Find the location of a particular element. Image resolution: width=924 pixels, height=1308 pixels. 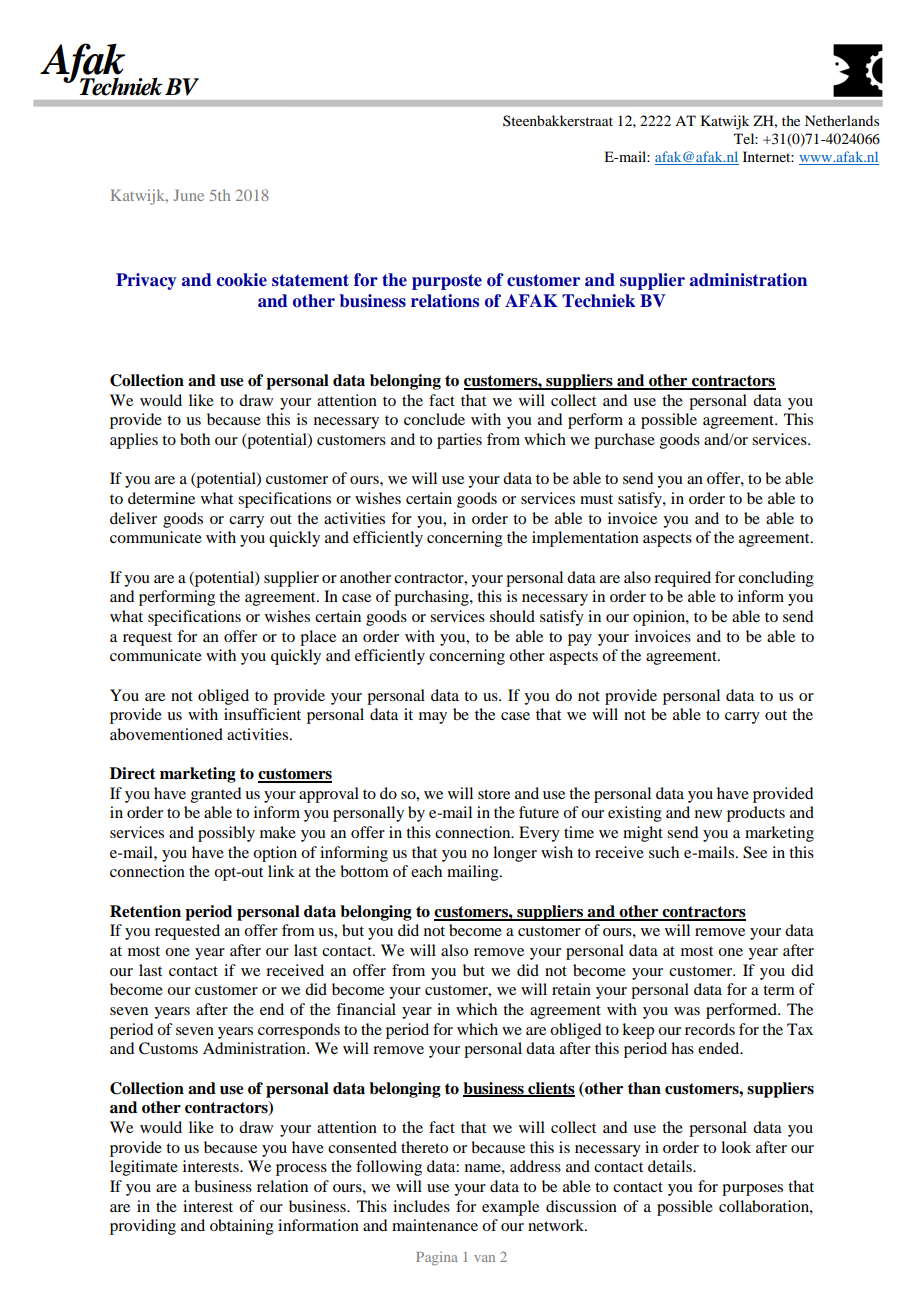

parties is located at coordinates (459, 441).
